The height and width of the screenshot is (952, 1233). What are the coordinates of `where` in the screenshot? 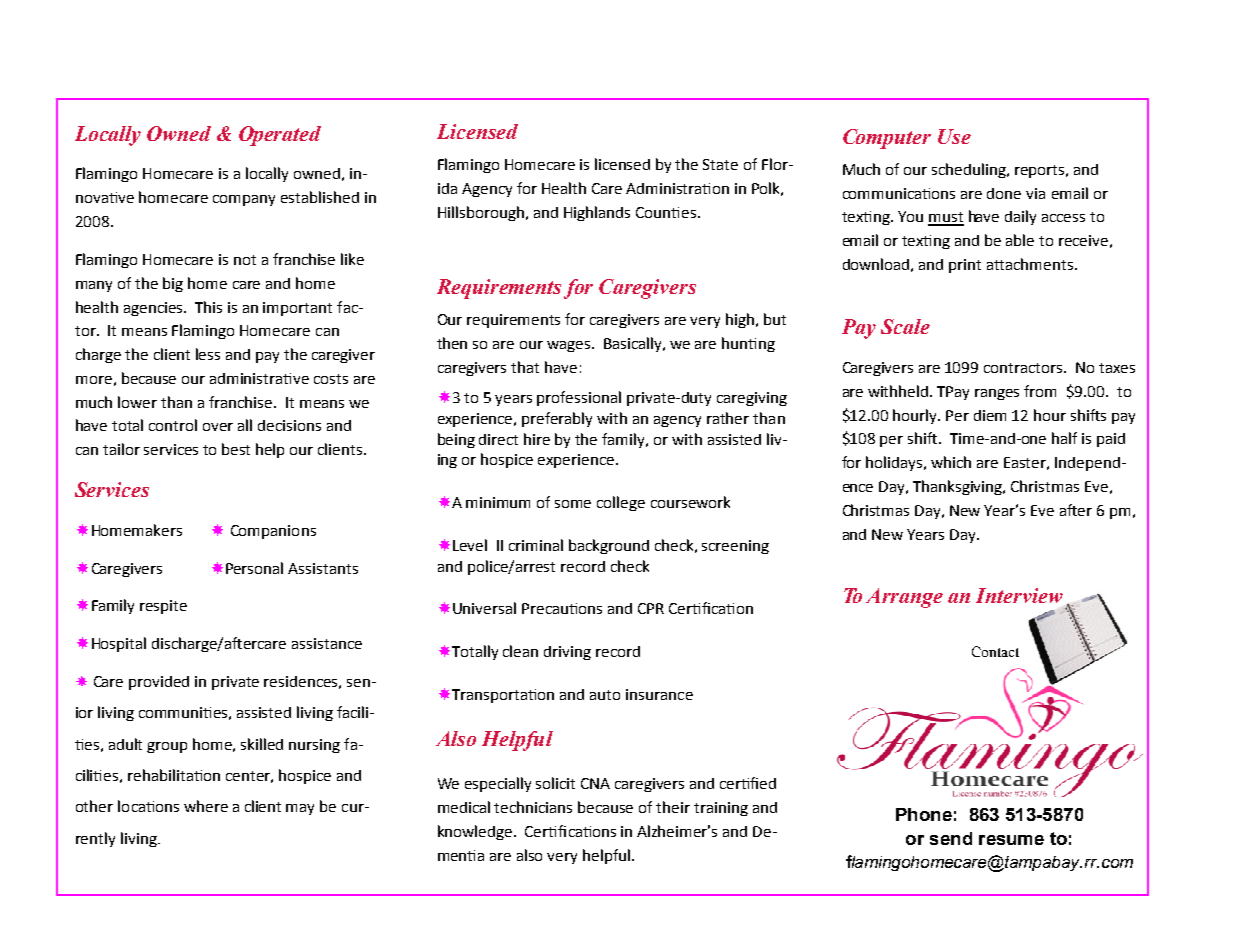 It's located at (206, 806).
